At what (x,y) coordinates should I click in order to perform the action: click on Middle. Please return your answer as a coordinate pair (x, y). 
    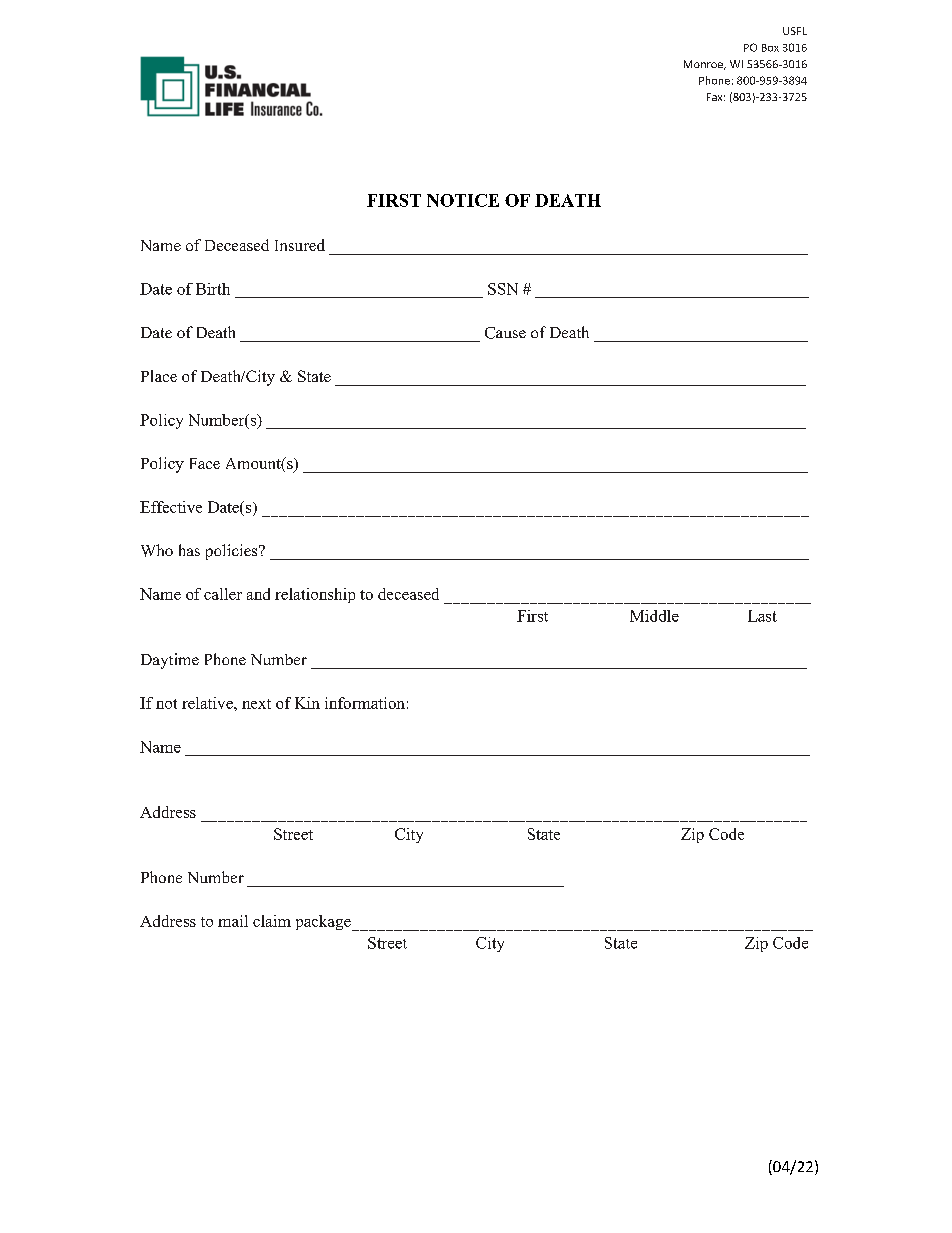
    Looking at the image, I should click on (654, 616).
